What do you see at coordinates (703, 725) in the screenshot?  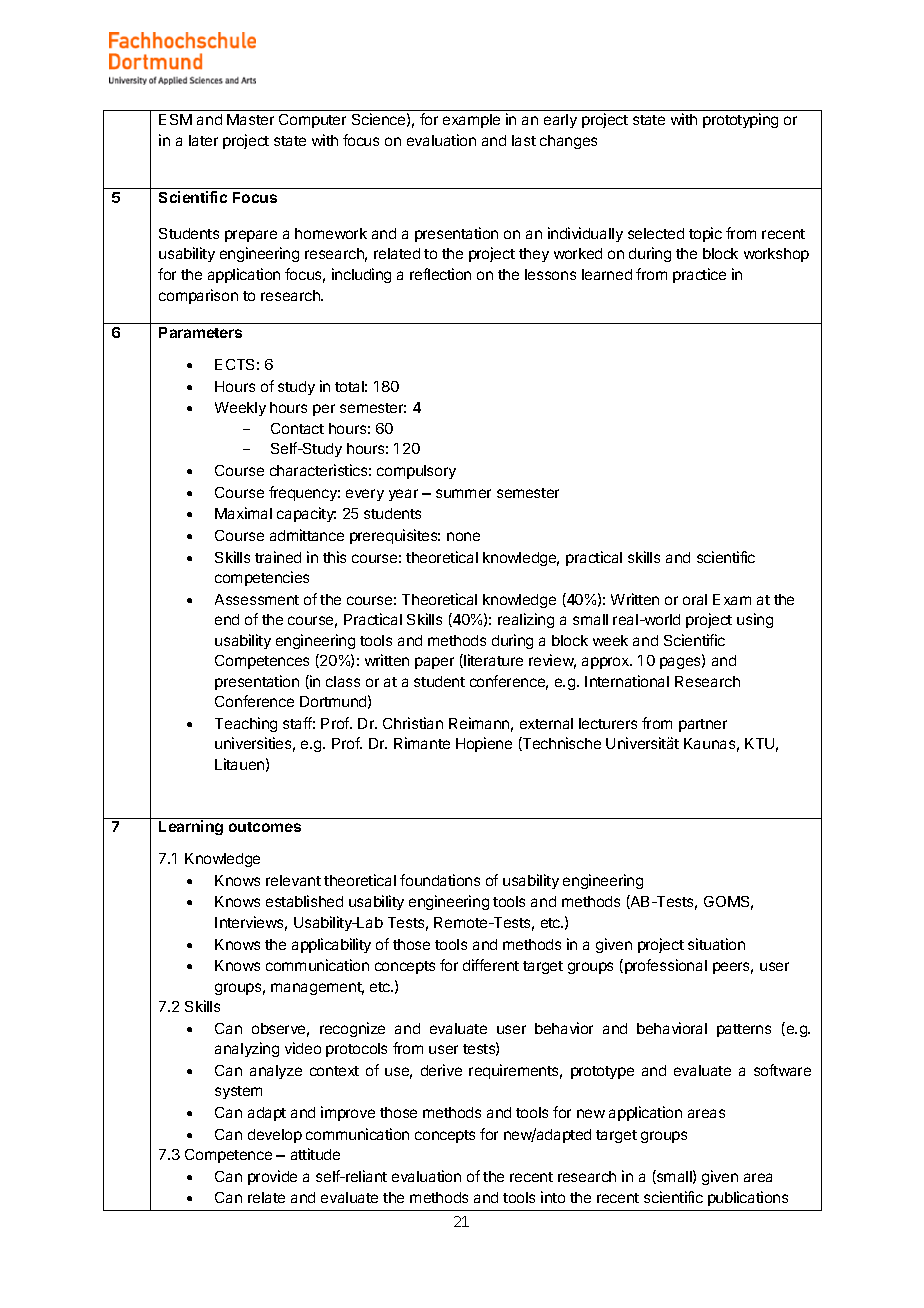 I see `partner` at bounding box center [703, 725].
